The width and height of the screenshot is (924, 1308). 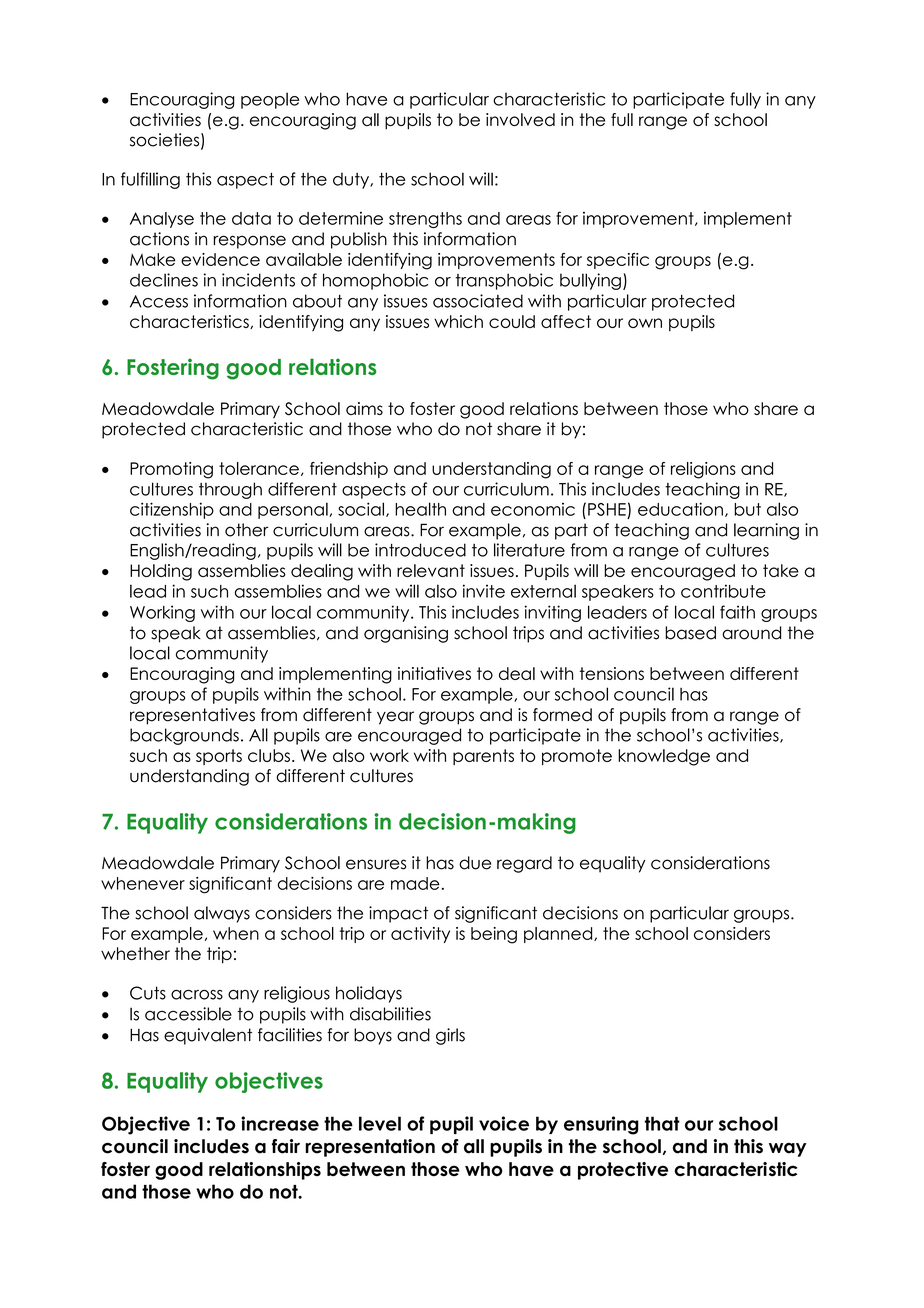 What do you see at coordinates (434, 673) in the screenshot?
I see `initiatives` at bounding box center [434, 673].
